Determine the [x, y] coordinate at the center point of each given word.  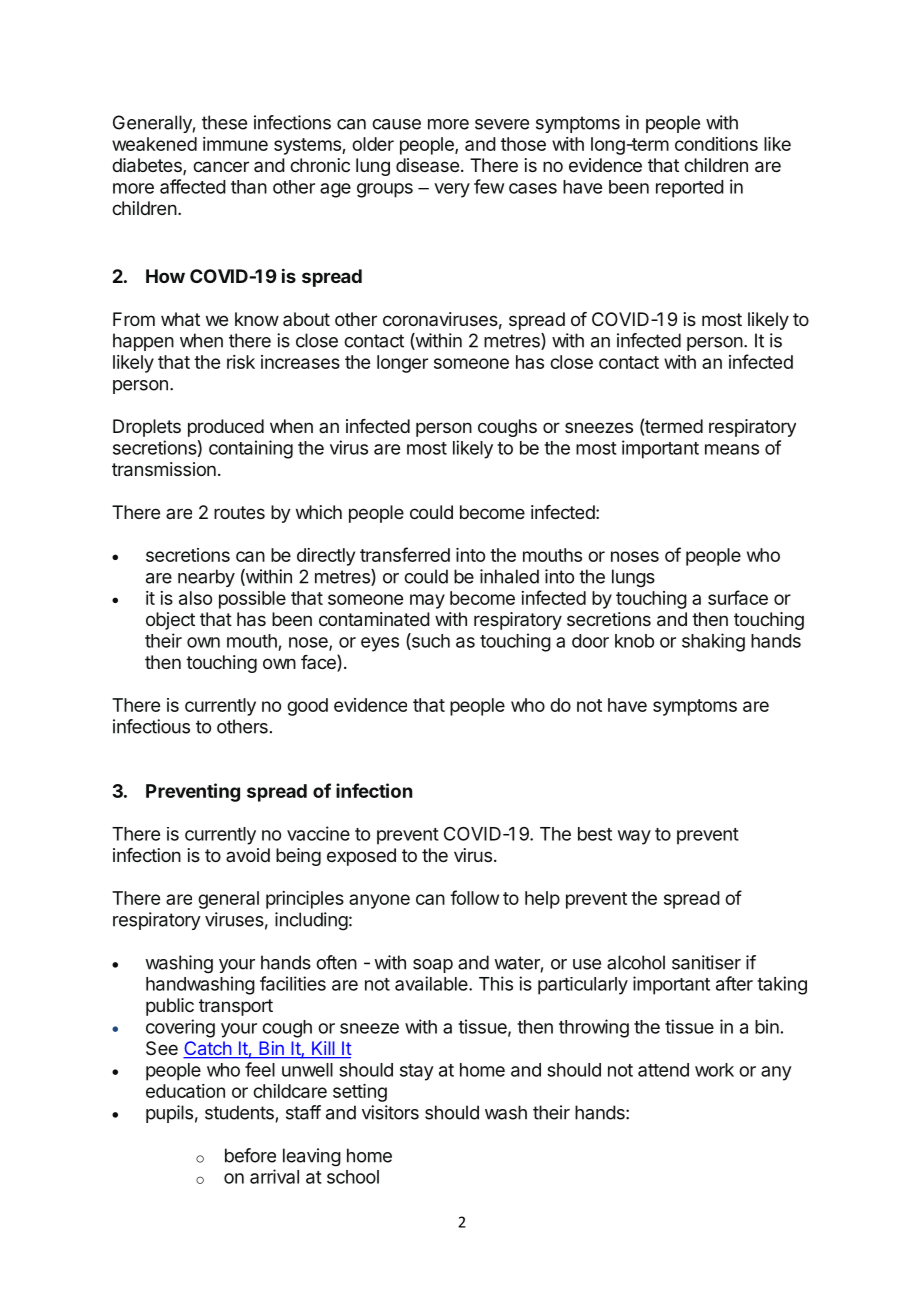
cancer [221, 166]
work [714, 1070]
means [732, 449]
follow [474, 897]
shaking [713, 642]
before [250, 1155]
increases [300, 362]
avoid [248, 855]
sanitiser [706, 962]
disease [427, 165]
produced [226, 428]
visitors [390, 1112]
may [427, 601]
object [170, 621]
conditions [716, 144]
